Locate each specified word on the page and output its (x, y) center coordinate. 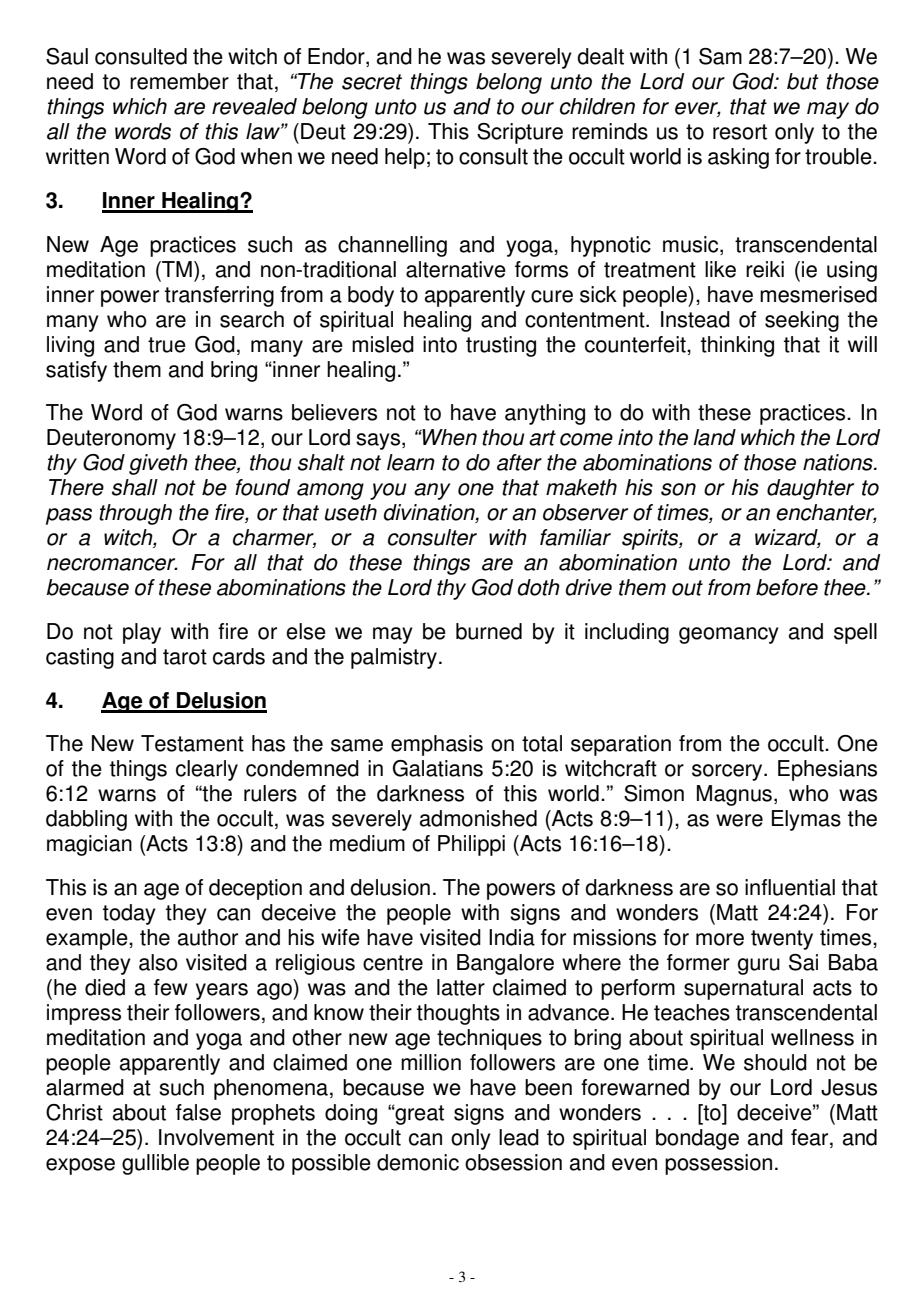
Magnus (734, 795)
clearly (207, 770)
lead (519, 1137)
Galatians (438, 768)
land (714, 437)
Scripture (520, 133)
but (803, 81)
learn (411, 462)
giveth (158, 464)
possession (718, 1164)
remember (179, 81)
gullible (155, 1164)
